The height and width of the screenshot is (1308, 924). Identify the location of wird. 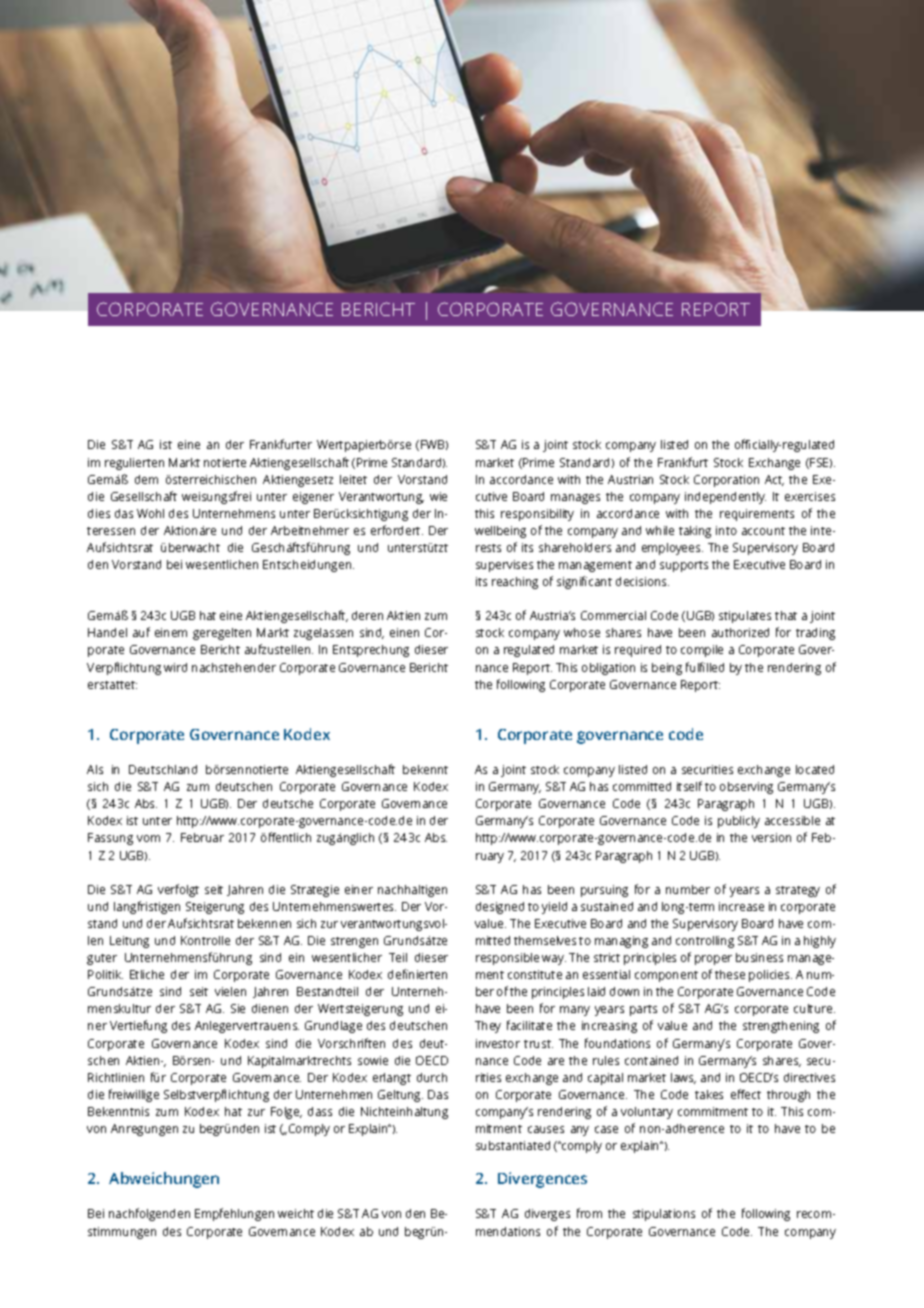
(175, 667).
